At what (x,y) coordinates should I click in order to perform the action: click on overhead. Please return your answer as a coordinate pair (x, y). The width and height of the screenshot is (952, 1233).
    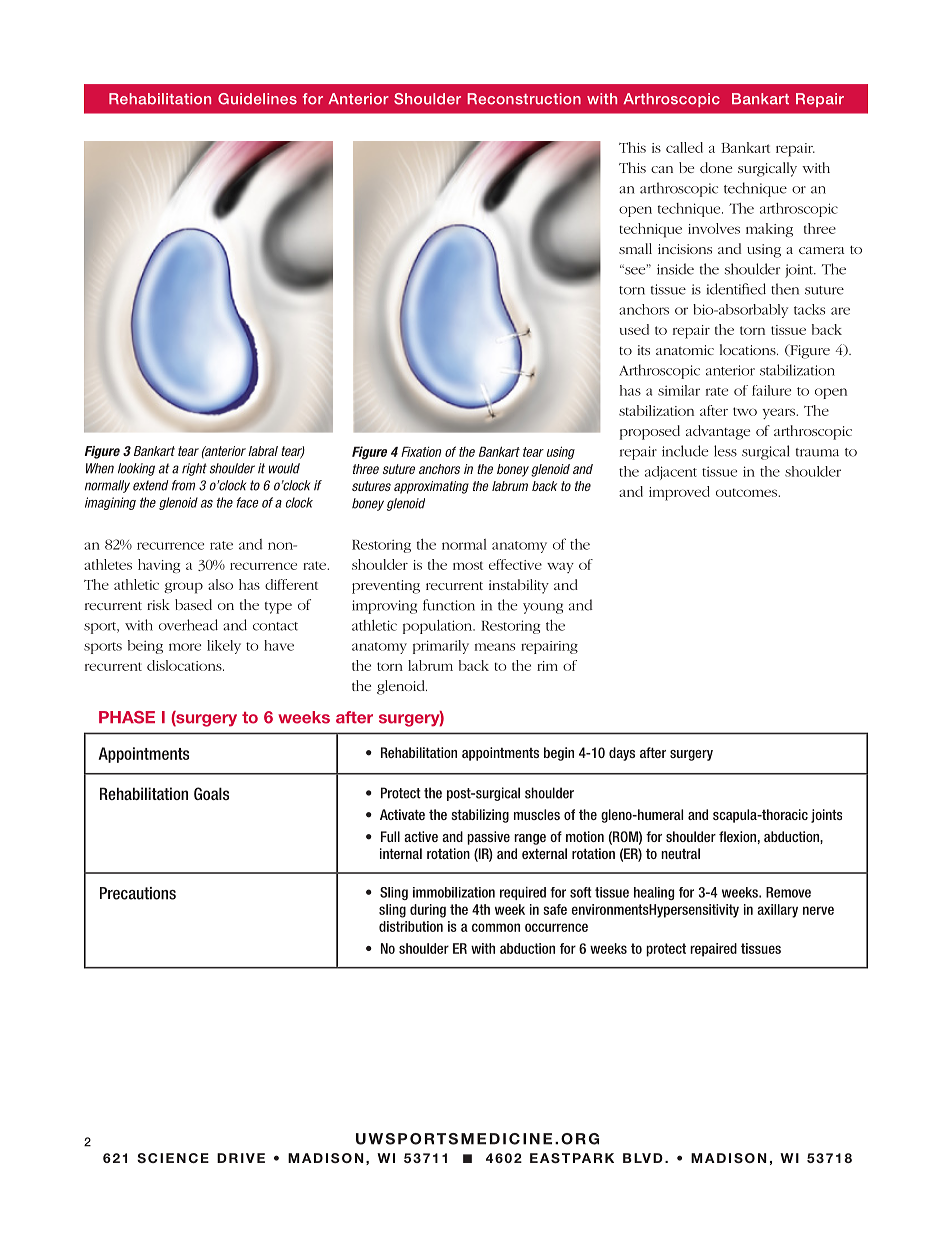
    Looking at the image, I should click on (188, 625).
